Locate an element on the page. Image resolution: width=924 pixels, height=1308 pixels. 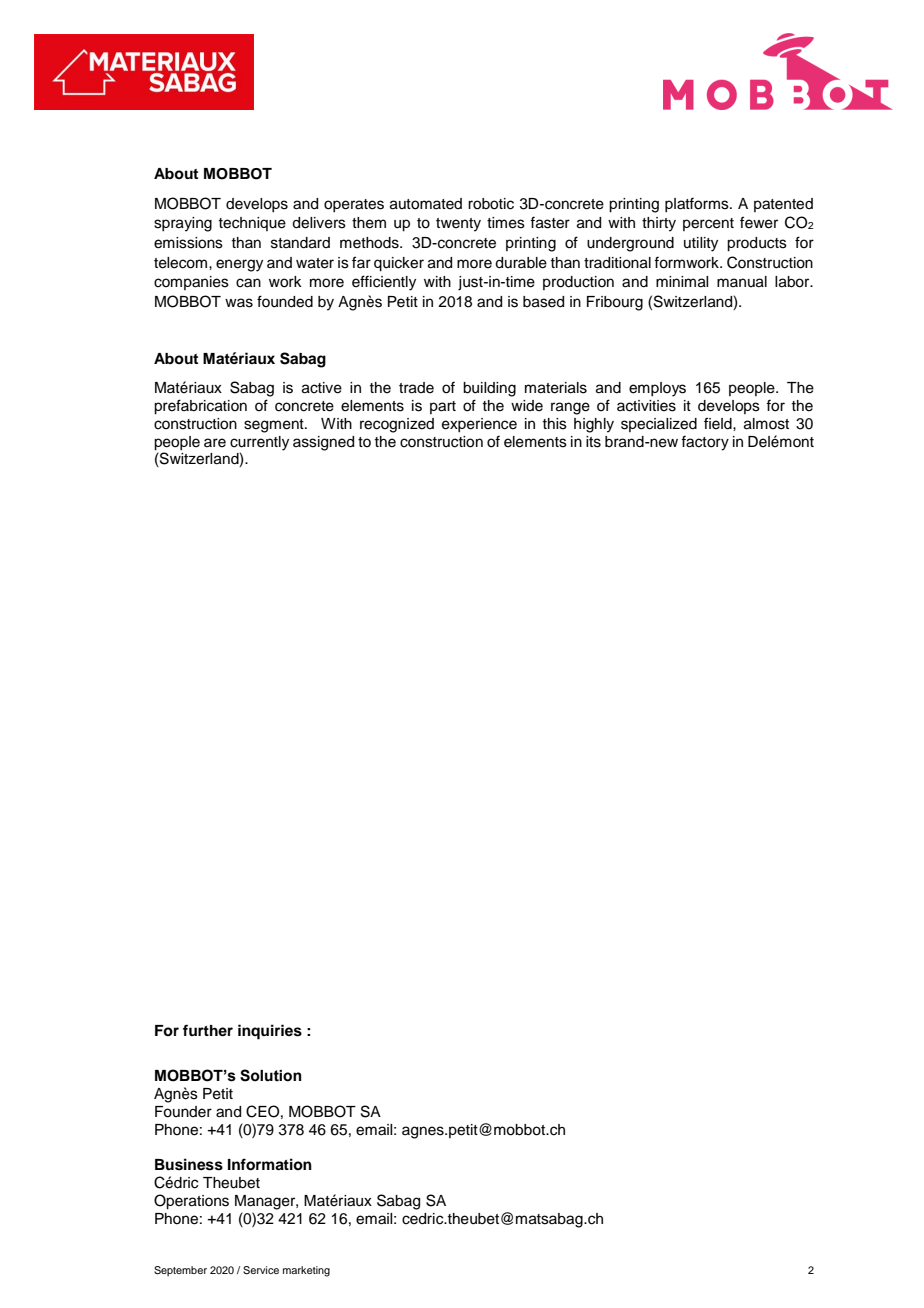
percent is located at coordinates (708, 224).
